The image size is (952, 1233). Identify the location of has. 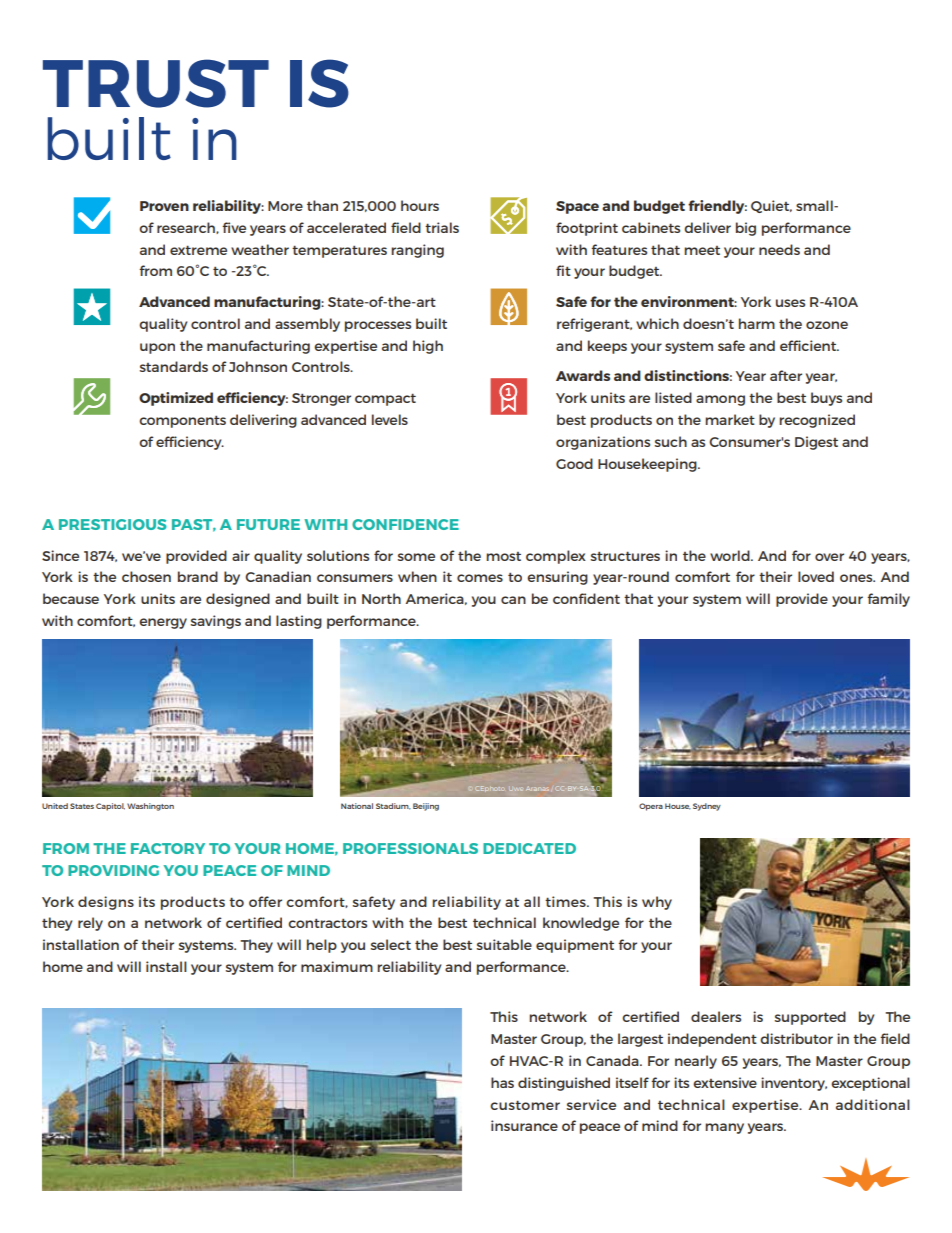
(502, 1082).
